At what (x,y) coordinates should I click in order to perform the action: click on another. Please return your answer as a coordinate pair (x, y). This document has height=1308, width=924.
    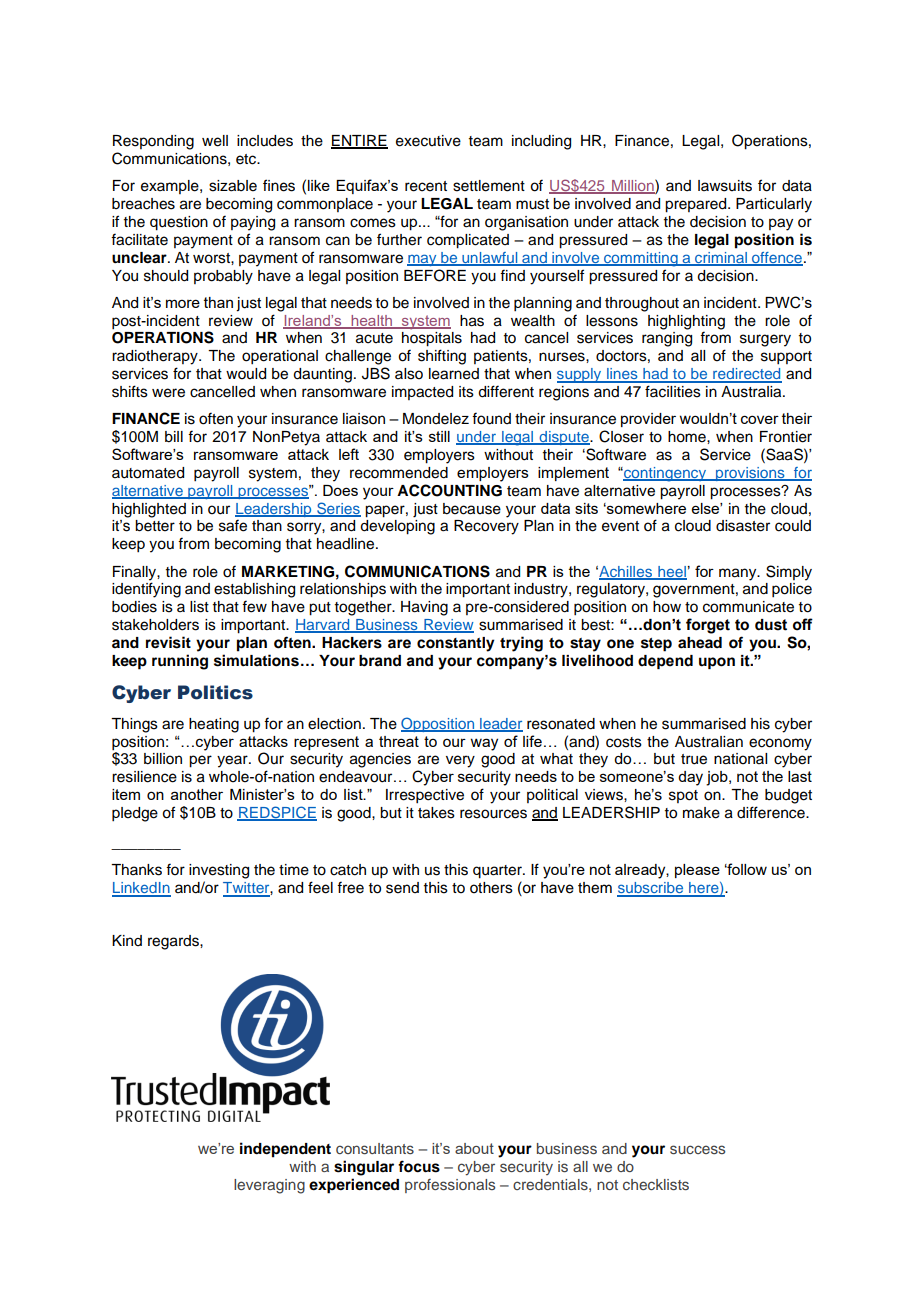
    Looking at the image, I should click on (197, 794).
